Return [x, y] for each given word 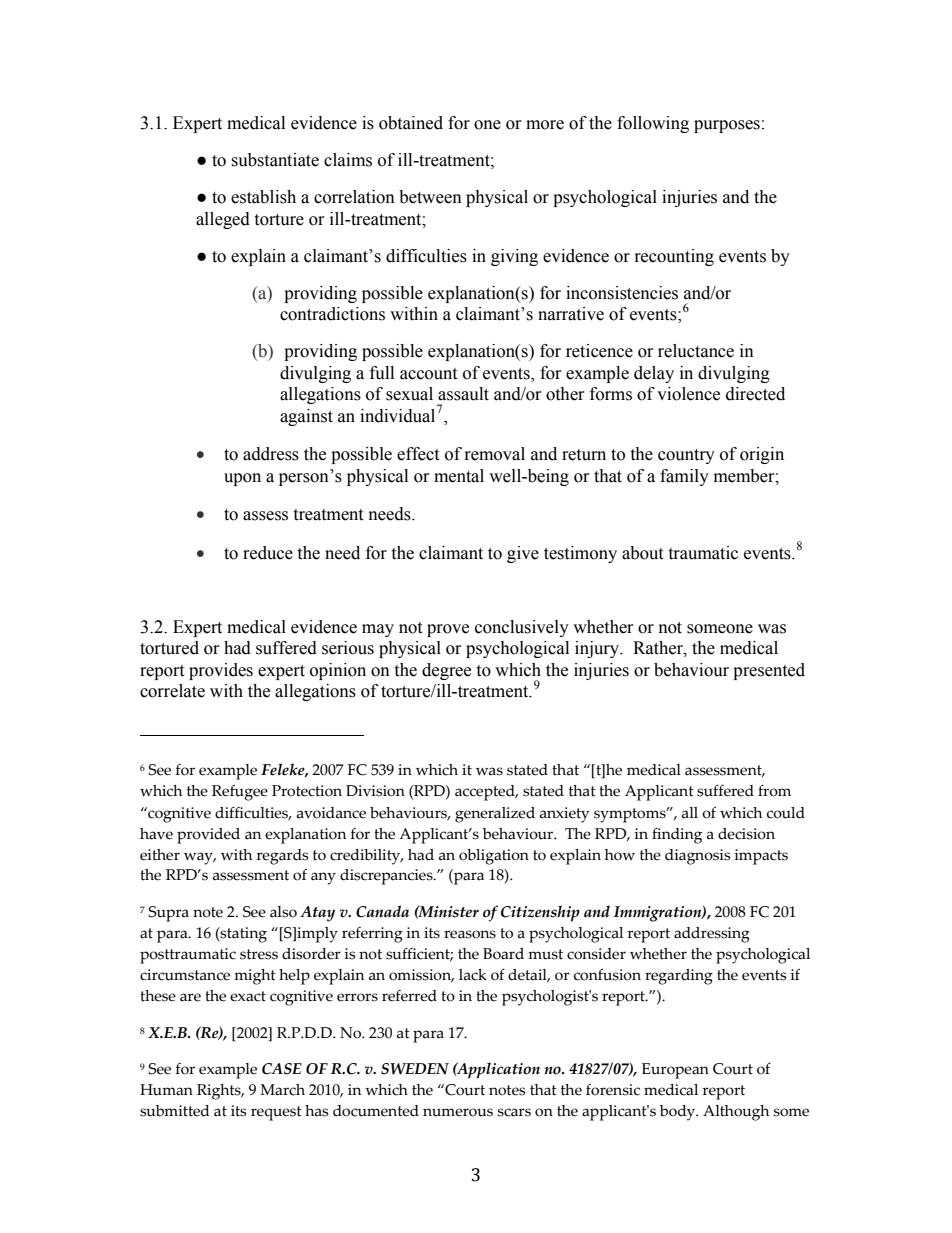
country [686, 456]
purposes [727, 126]
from [774, 791]
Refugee [240, 793]
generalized [495, 815]
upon [242, 479]
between [430, 197]
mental [459, 476]
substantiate [275, 160]
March [282, 1090]
